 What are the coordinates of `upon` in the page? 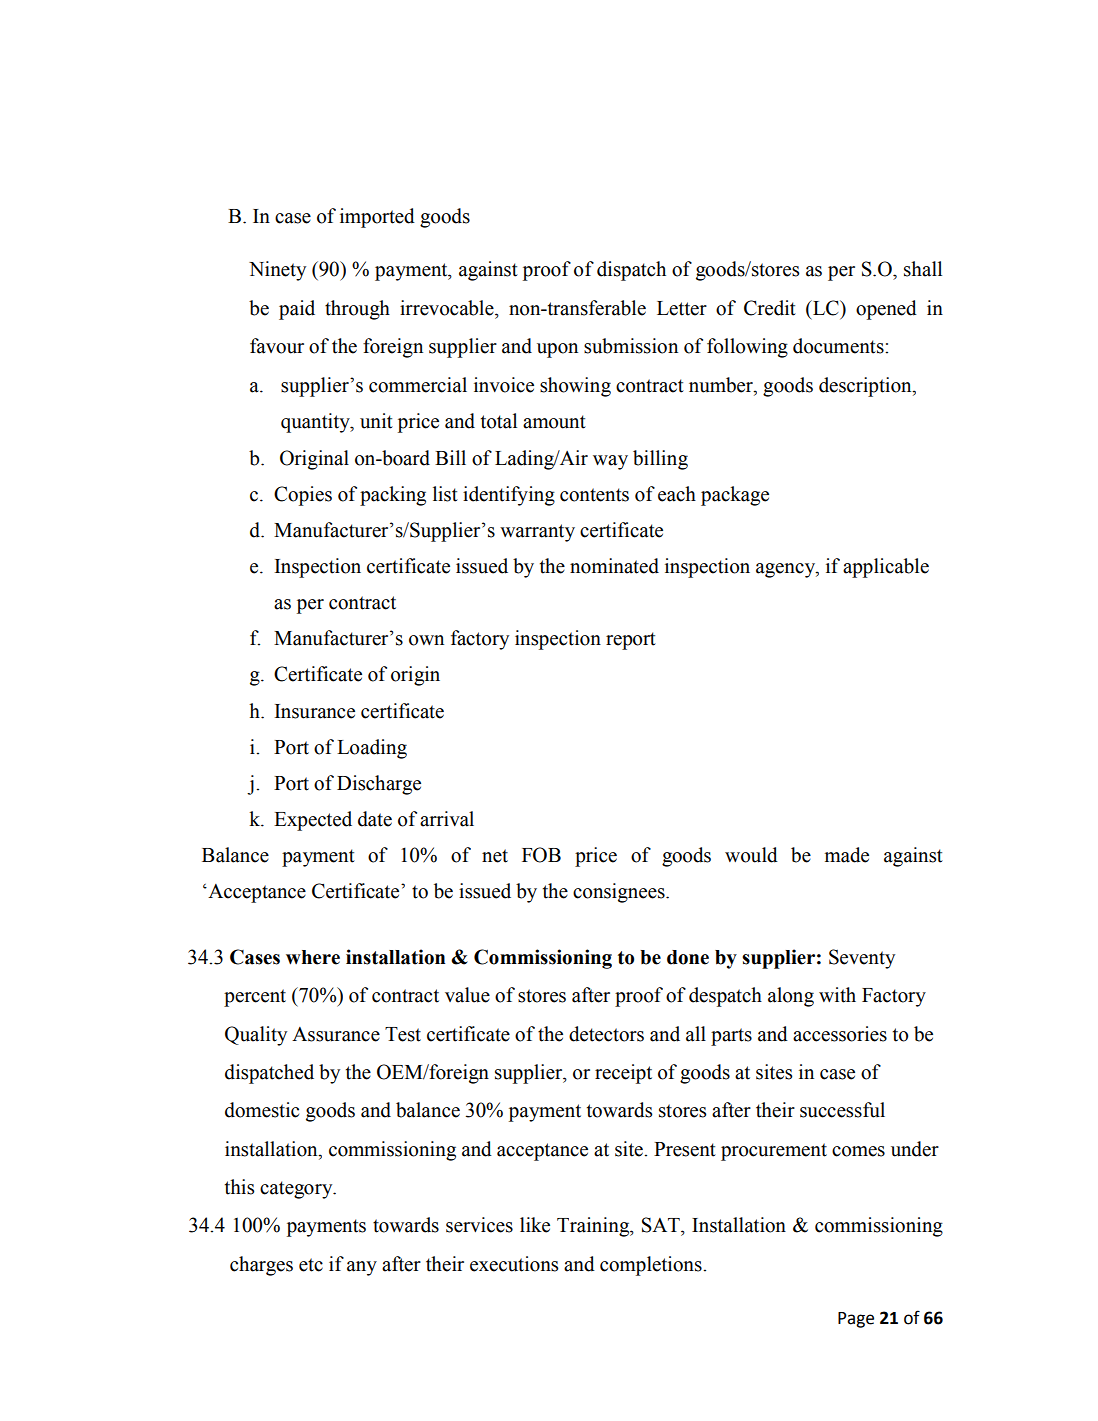 It's located at (557, 350).
